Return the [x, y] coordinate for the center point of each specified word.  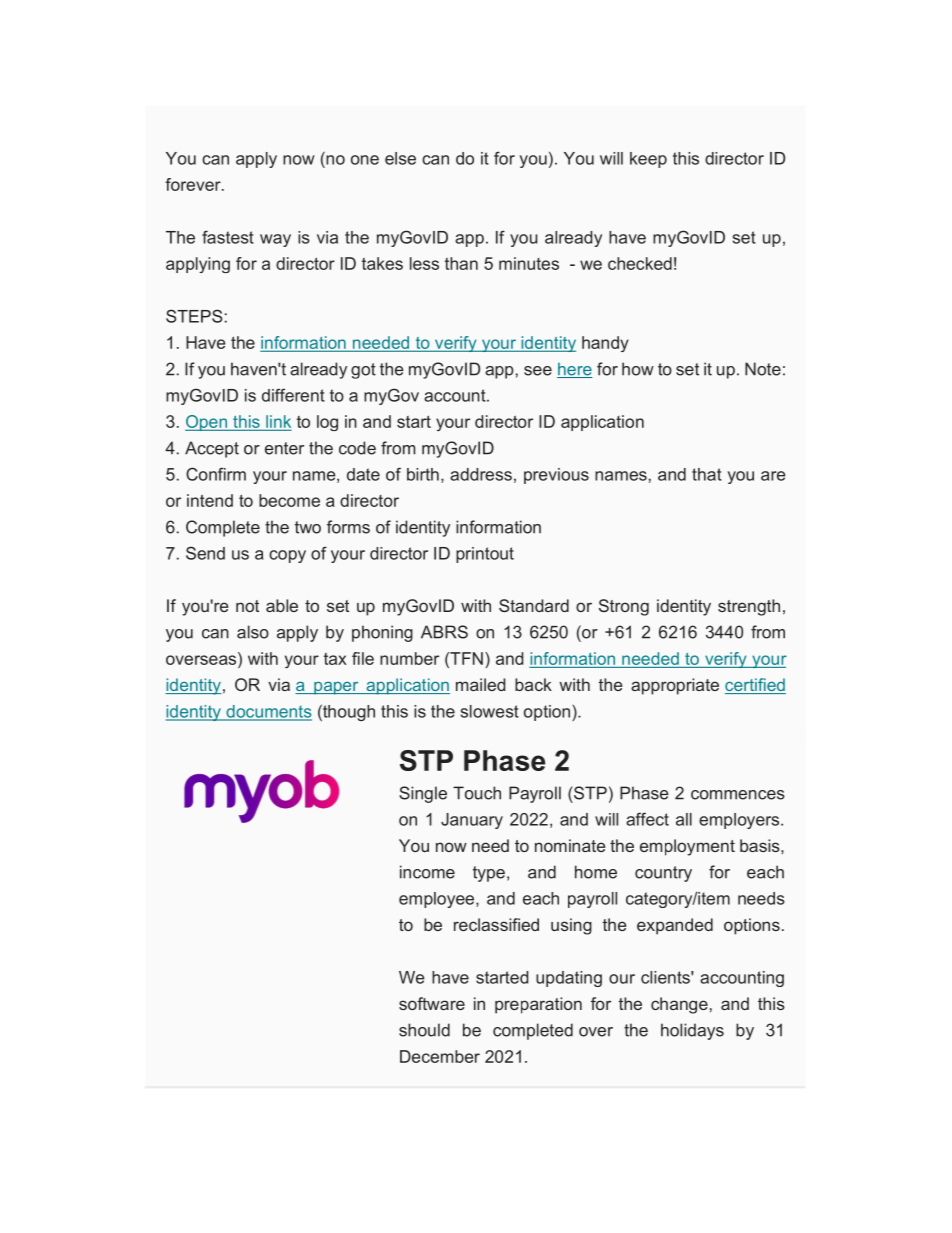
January [472, 821]
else [400, 158]
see [538, 371]
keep [648, 160]
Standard [534, 605]
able [282, 605]
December [440, 1056]
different [293, 395]
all [684, 819]
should [424, 1030]
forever [194, 184]
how [638, 369]
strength [749, 607]
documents [268, 712]
